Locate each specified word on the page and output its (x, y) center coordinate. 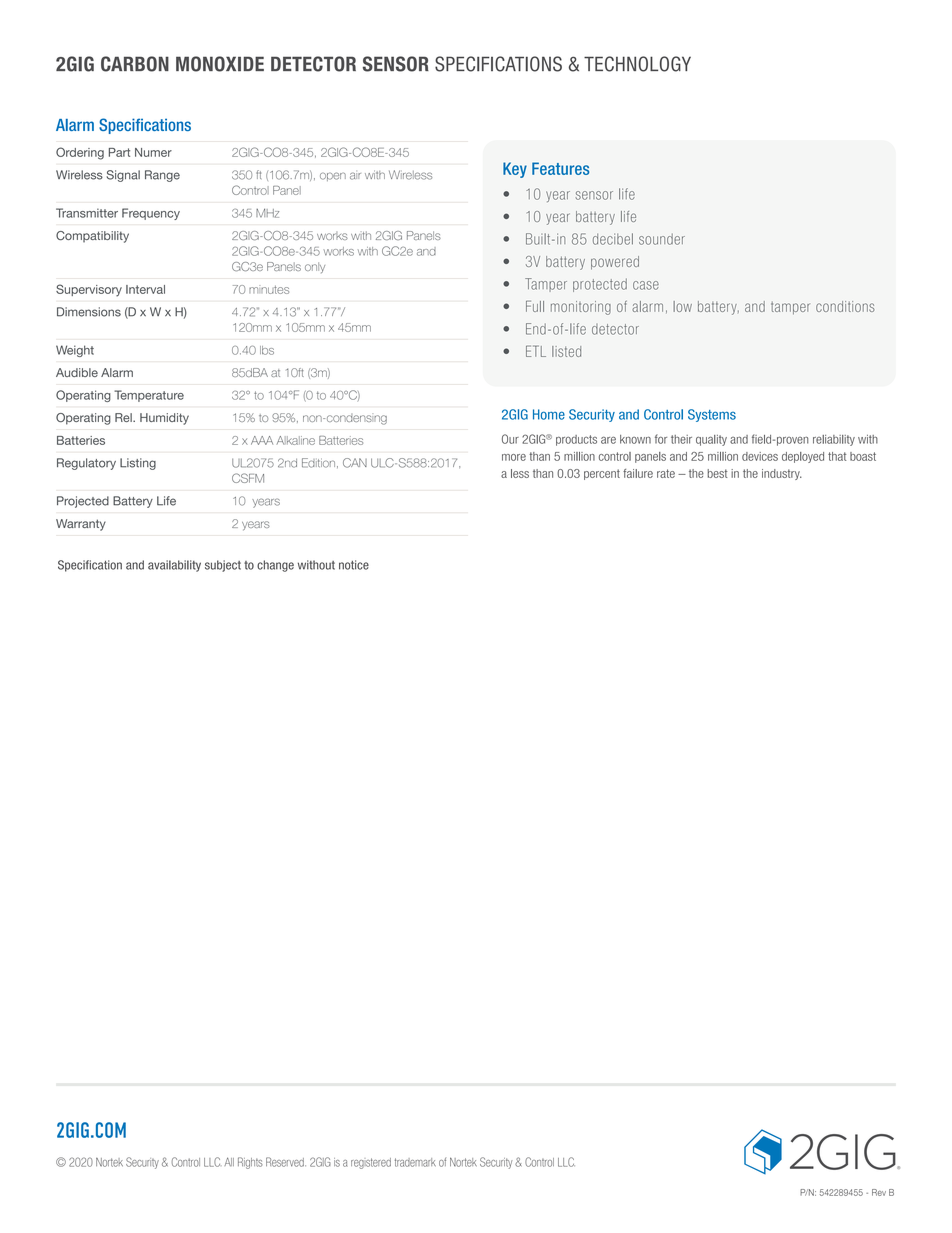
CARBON (135, 64)
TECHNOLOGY (637, 64)
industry (782, 474)
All (229, 1161)
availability (174, 566)
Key (515, 170)
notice (354, 565)
